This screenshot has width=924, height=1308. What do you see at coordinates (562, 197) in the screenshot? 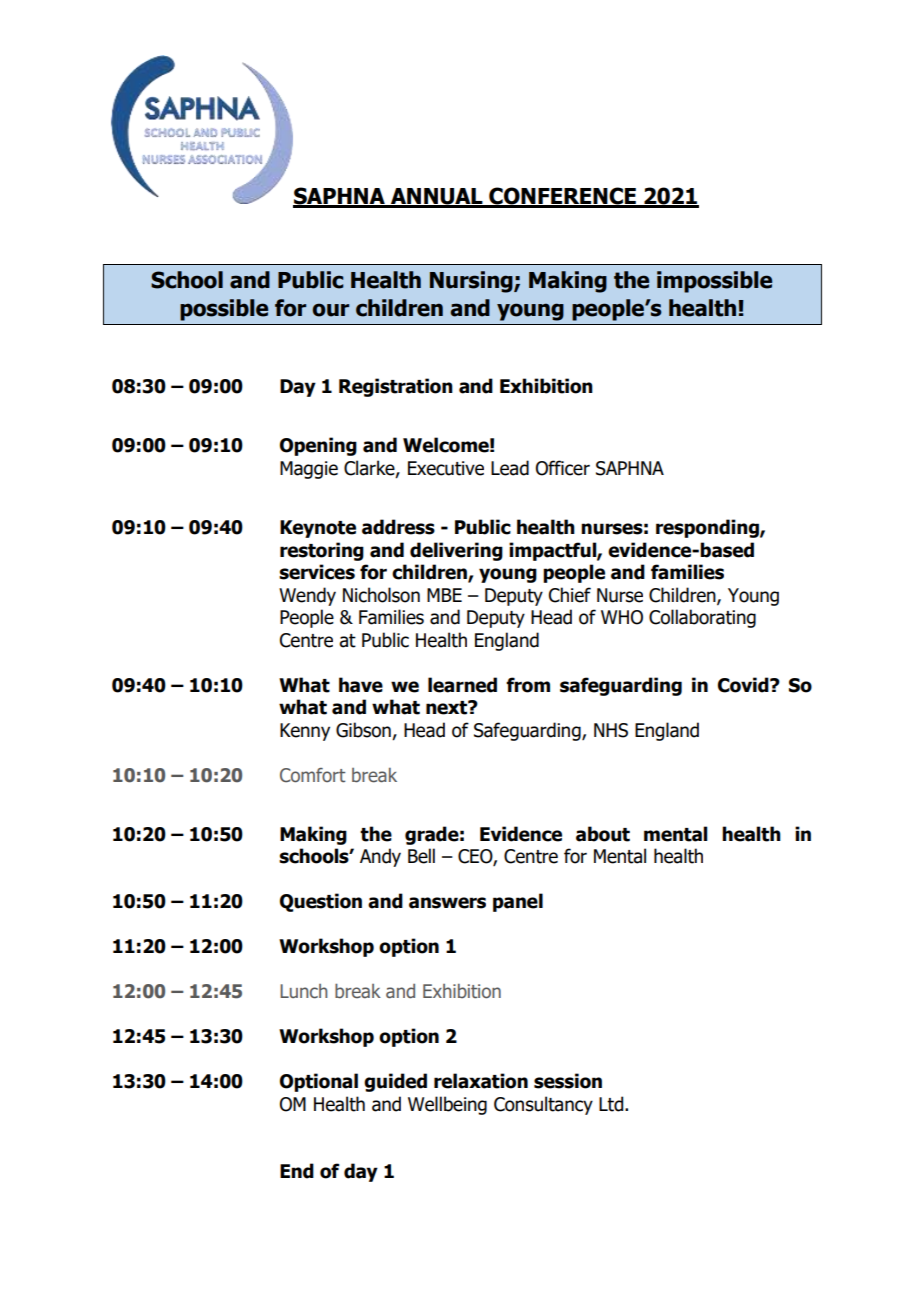
I see `CONFERENCE` at bounding box center [562, 197].
